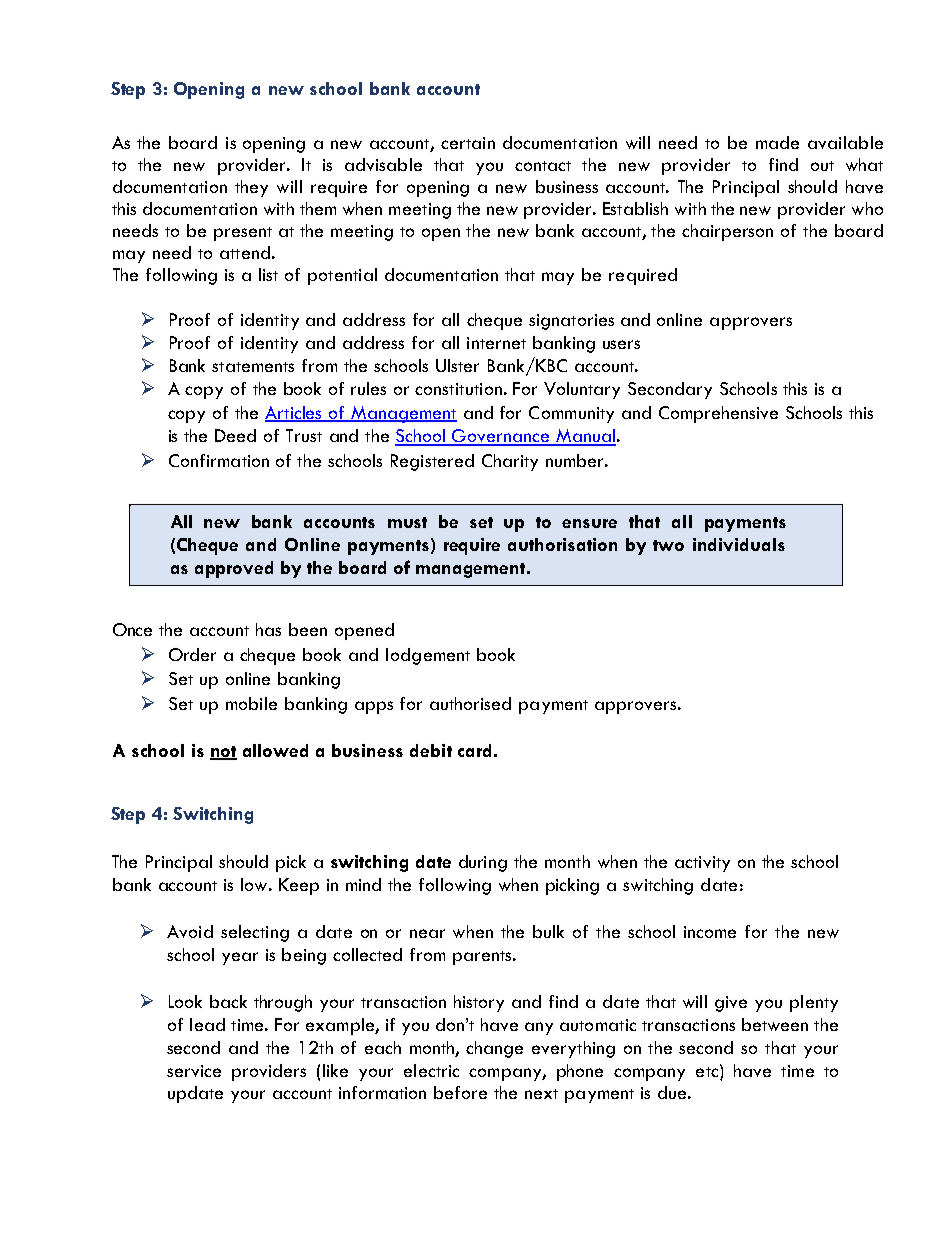 Image resolution: width=952 pixels, height=1233 pixels. I want to click on statements, so click(253, 367).
